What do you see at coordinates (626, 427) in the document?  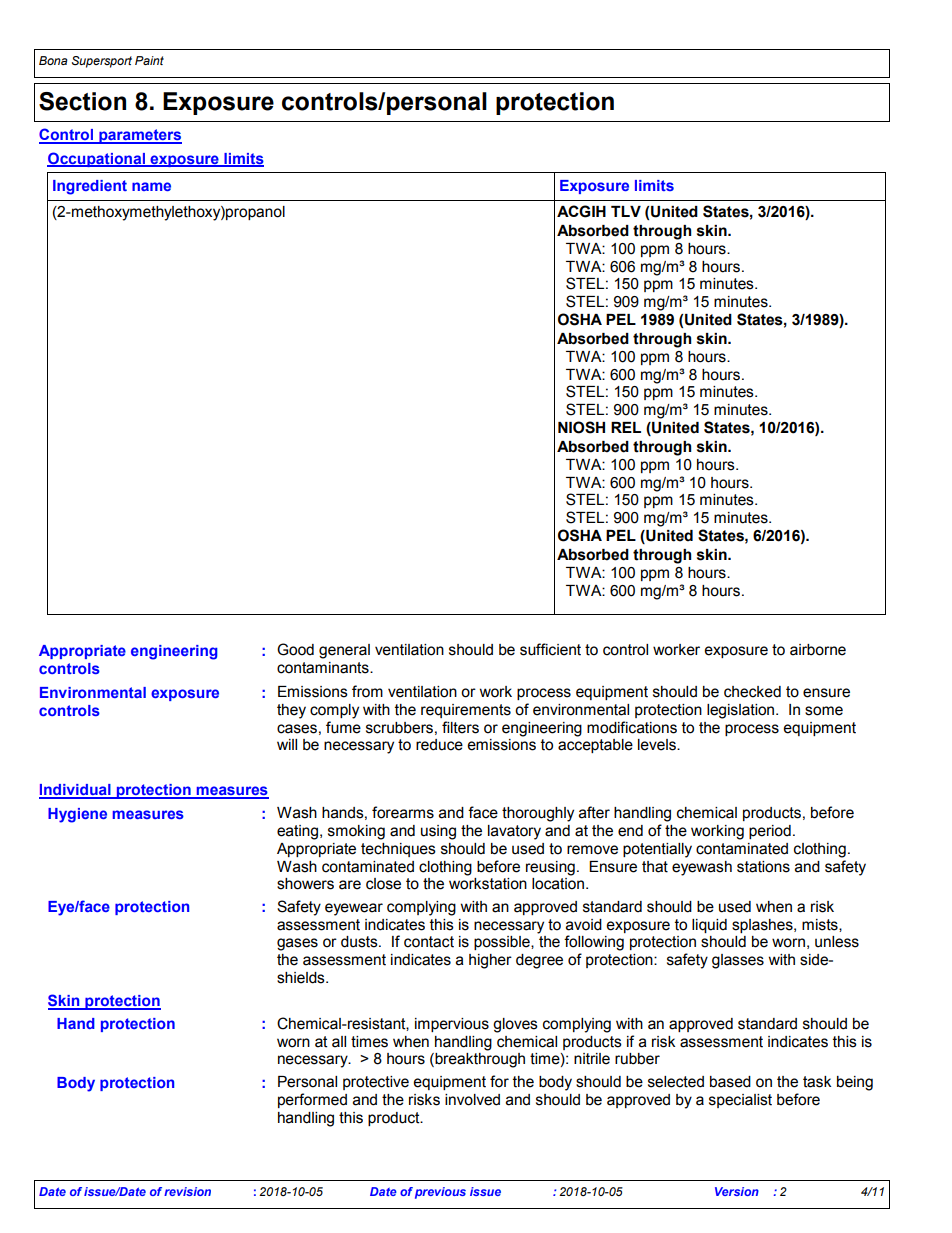 I see `REL` at bounding box center [626, 427].
